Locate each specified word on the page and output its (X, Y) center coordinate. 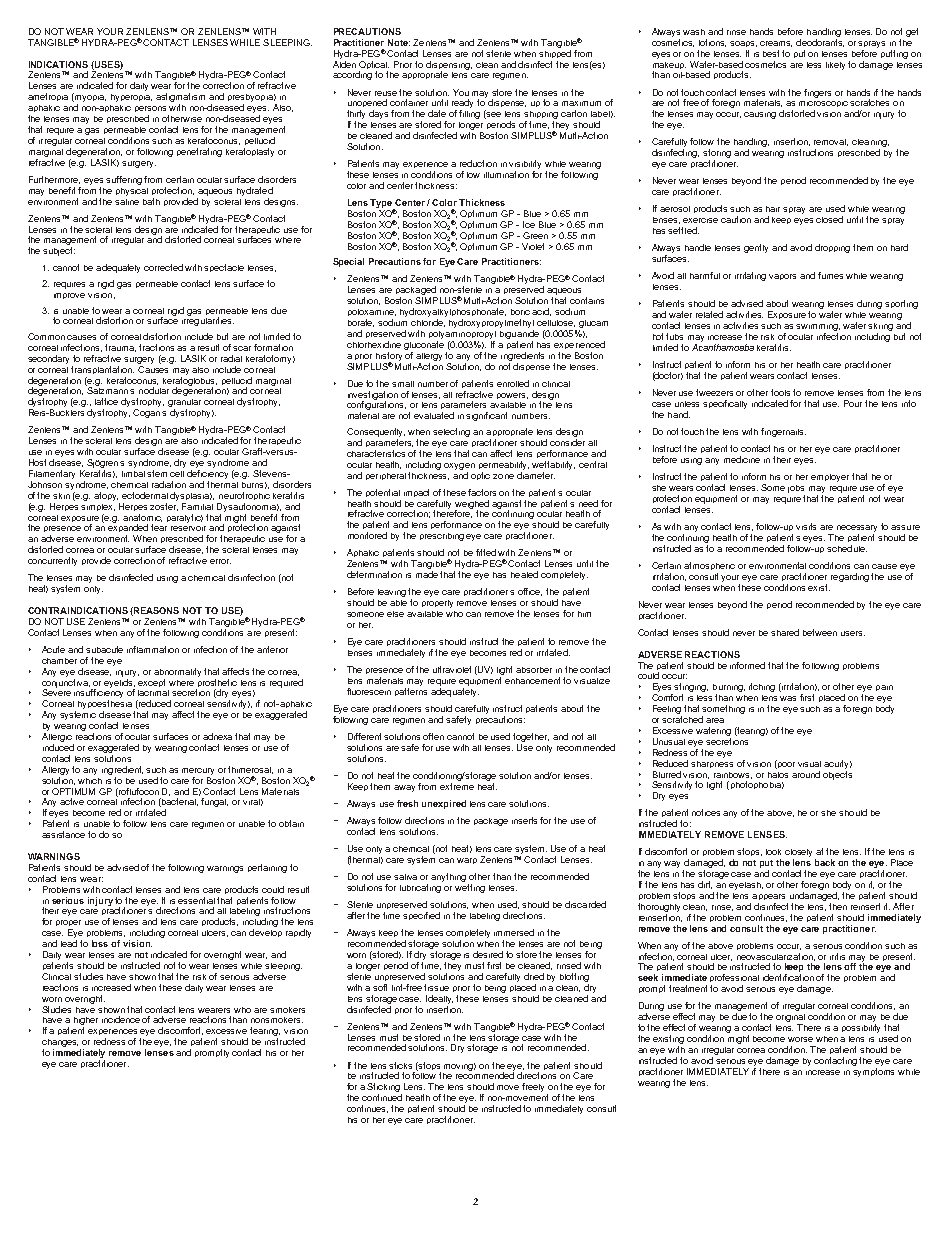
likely (835, 66)
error (220, 561)
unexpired (444, 804)
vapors (782, 277)
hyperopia (131, 98)
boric (520, 312)
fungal (214, 802)
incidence (121, 1019)
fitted (486, 552)
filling (469, 114)
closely (800, 854)
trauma (120, 348)
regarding (850, 577)
